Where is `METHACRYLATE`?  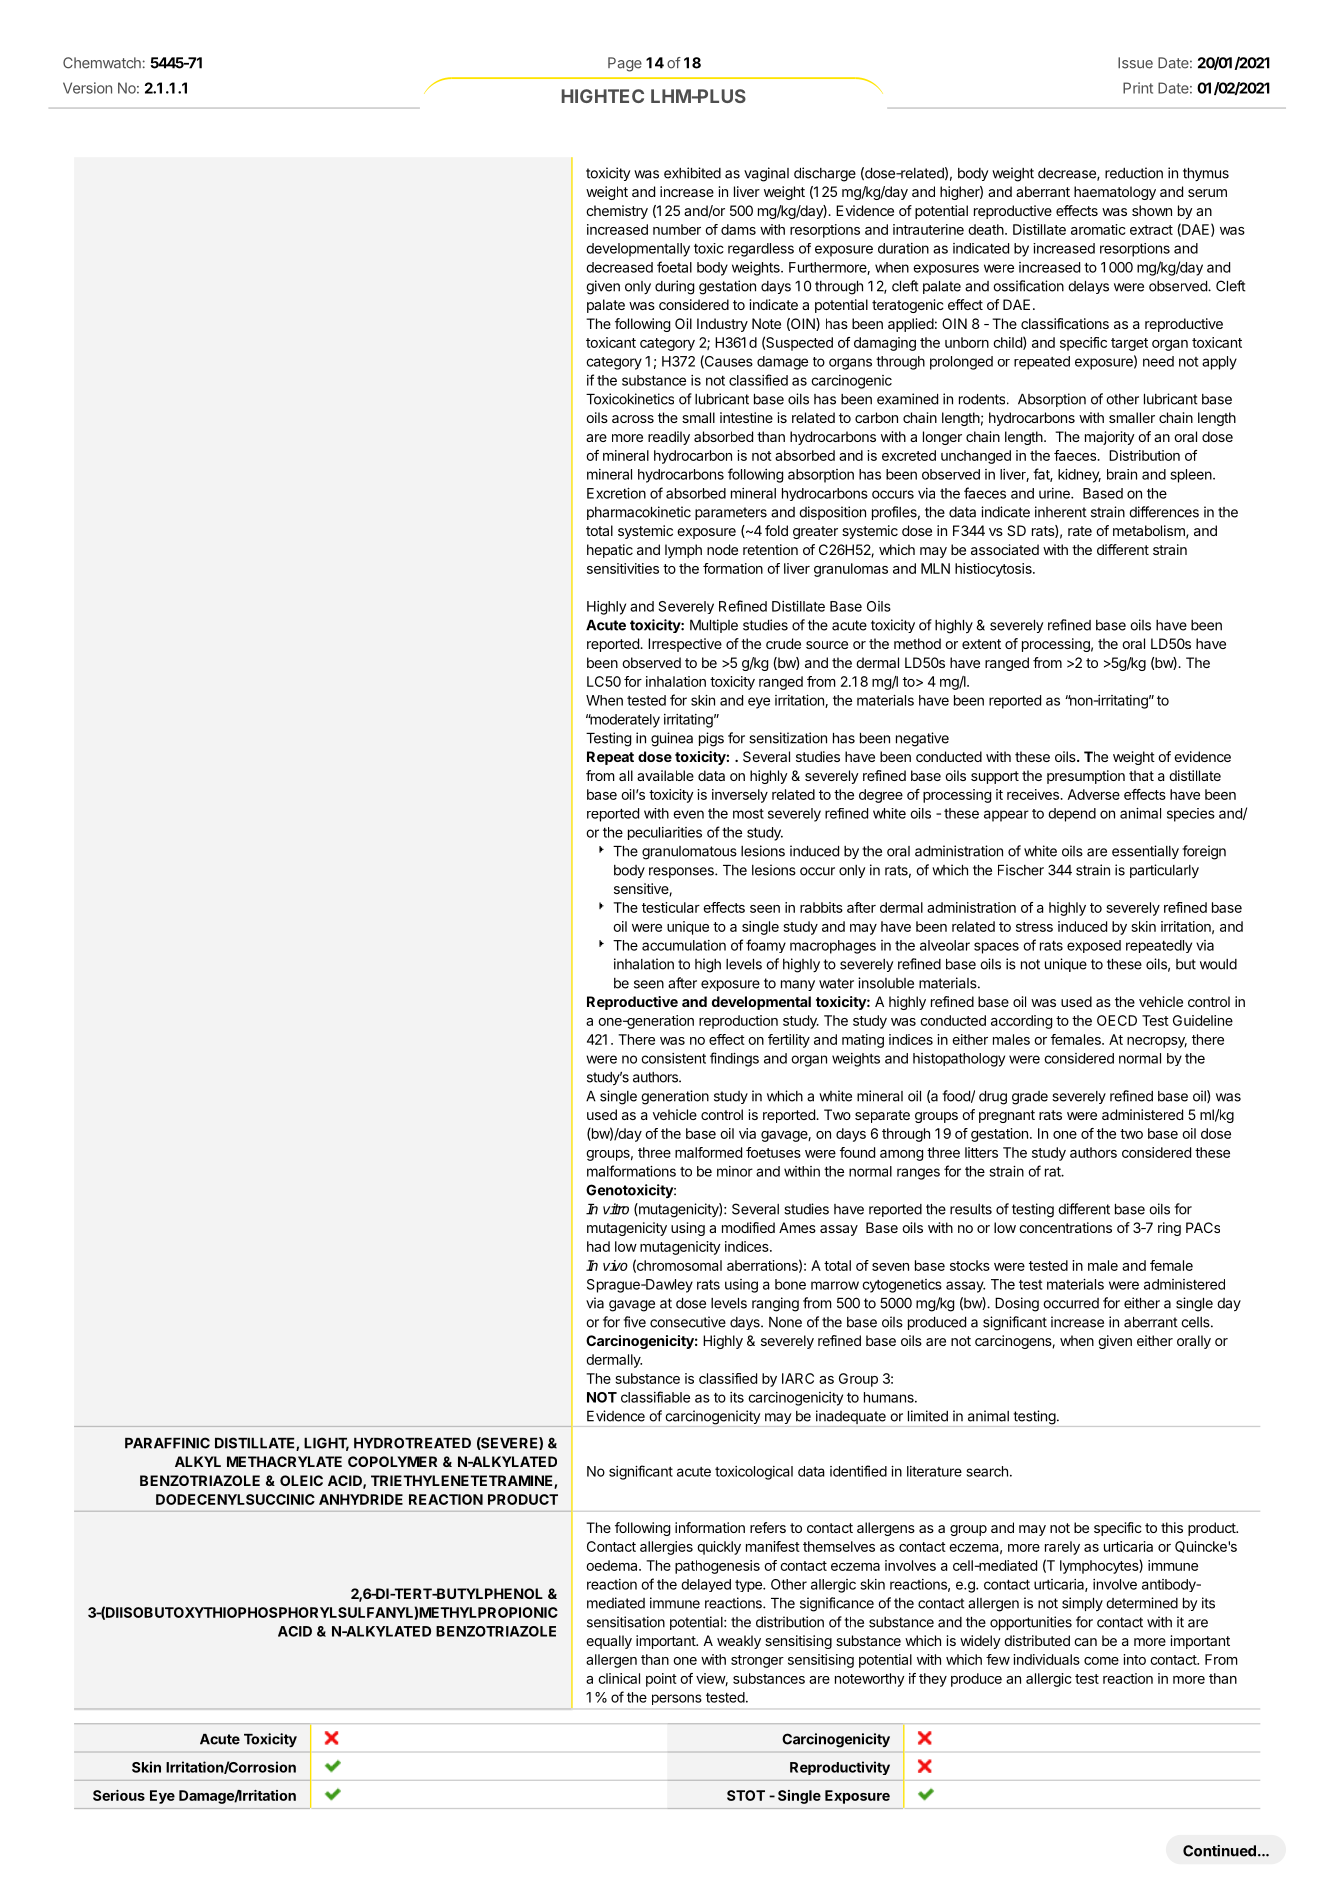
METHACRYLATE is located at coordinates (284, 1461).
